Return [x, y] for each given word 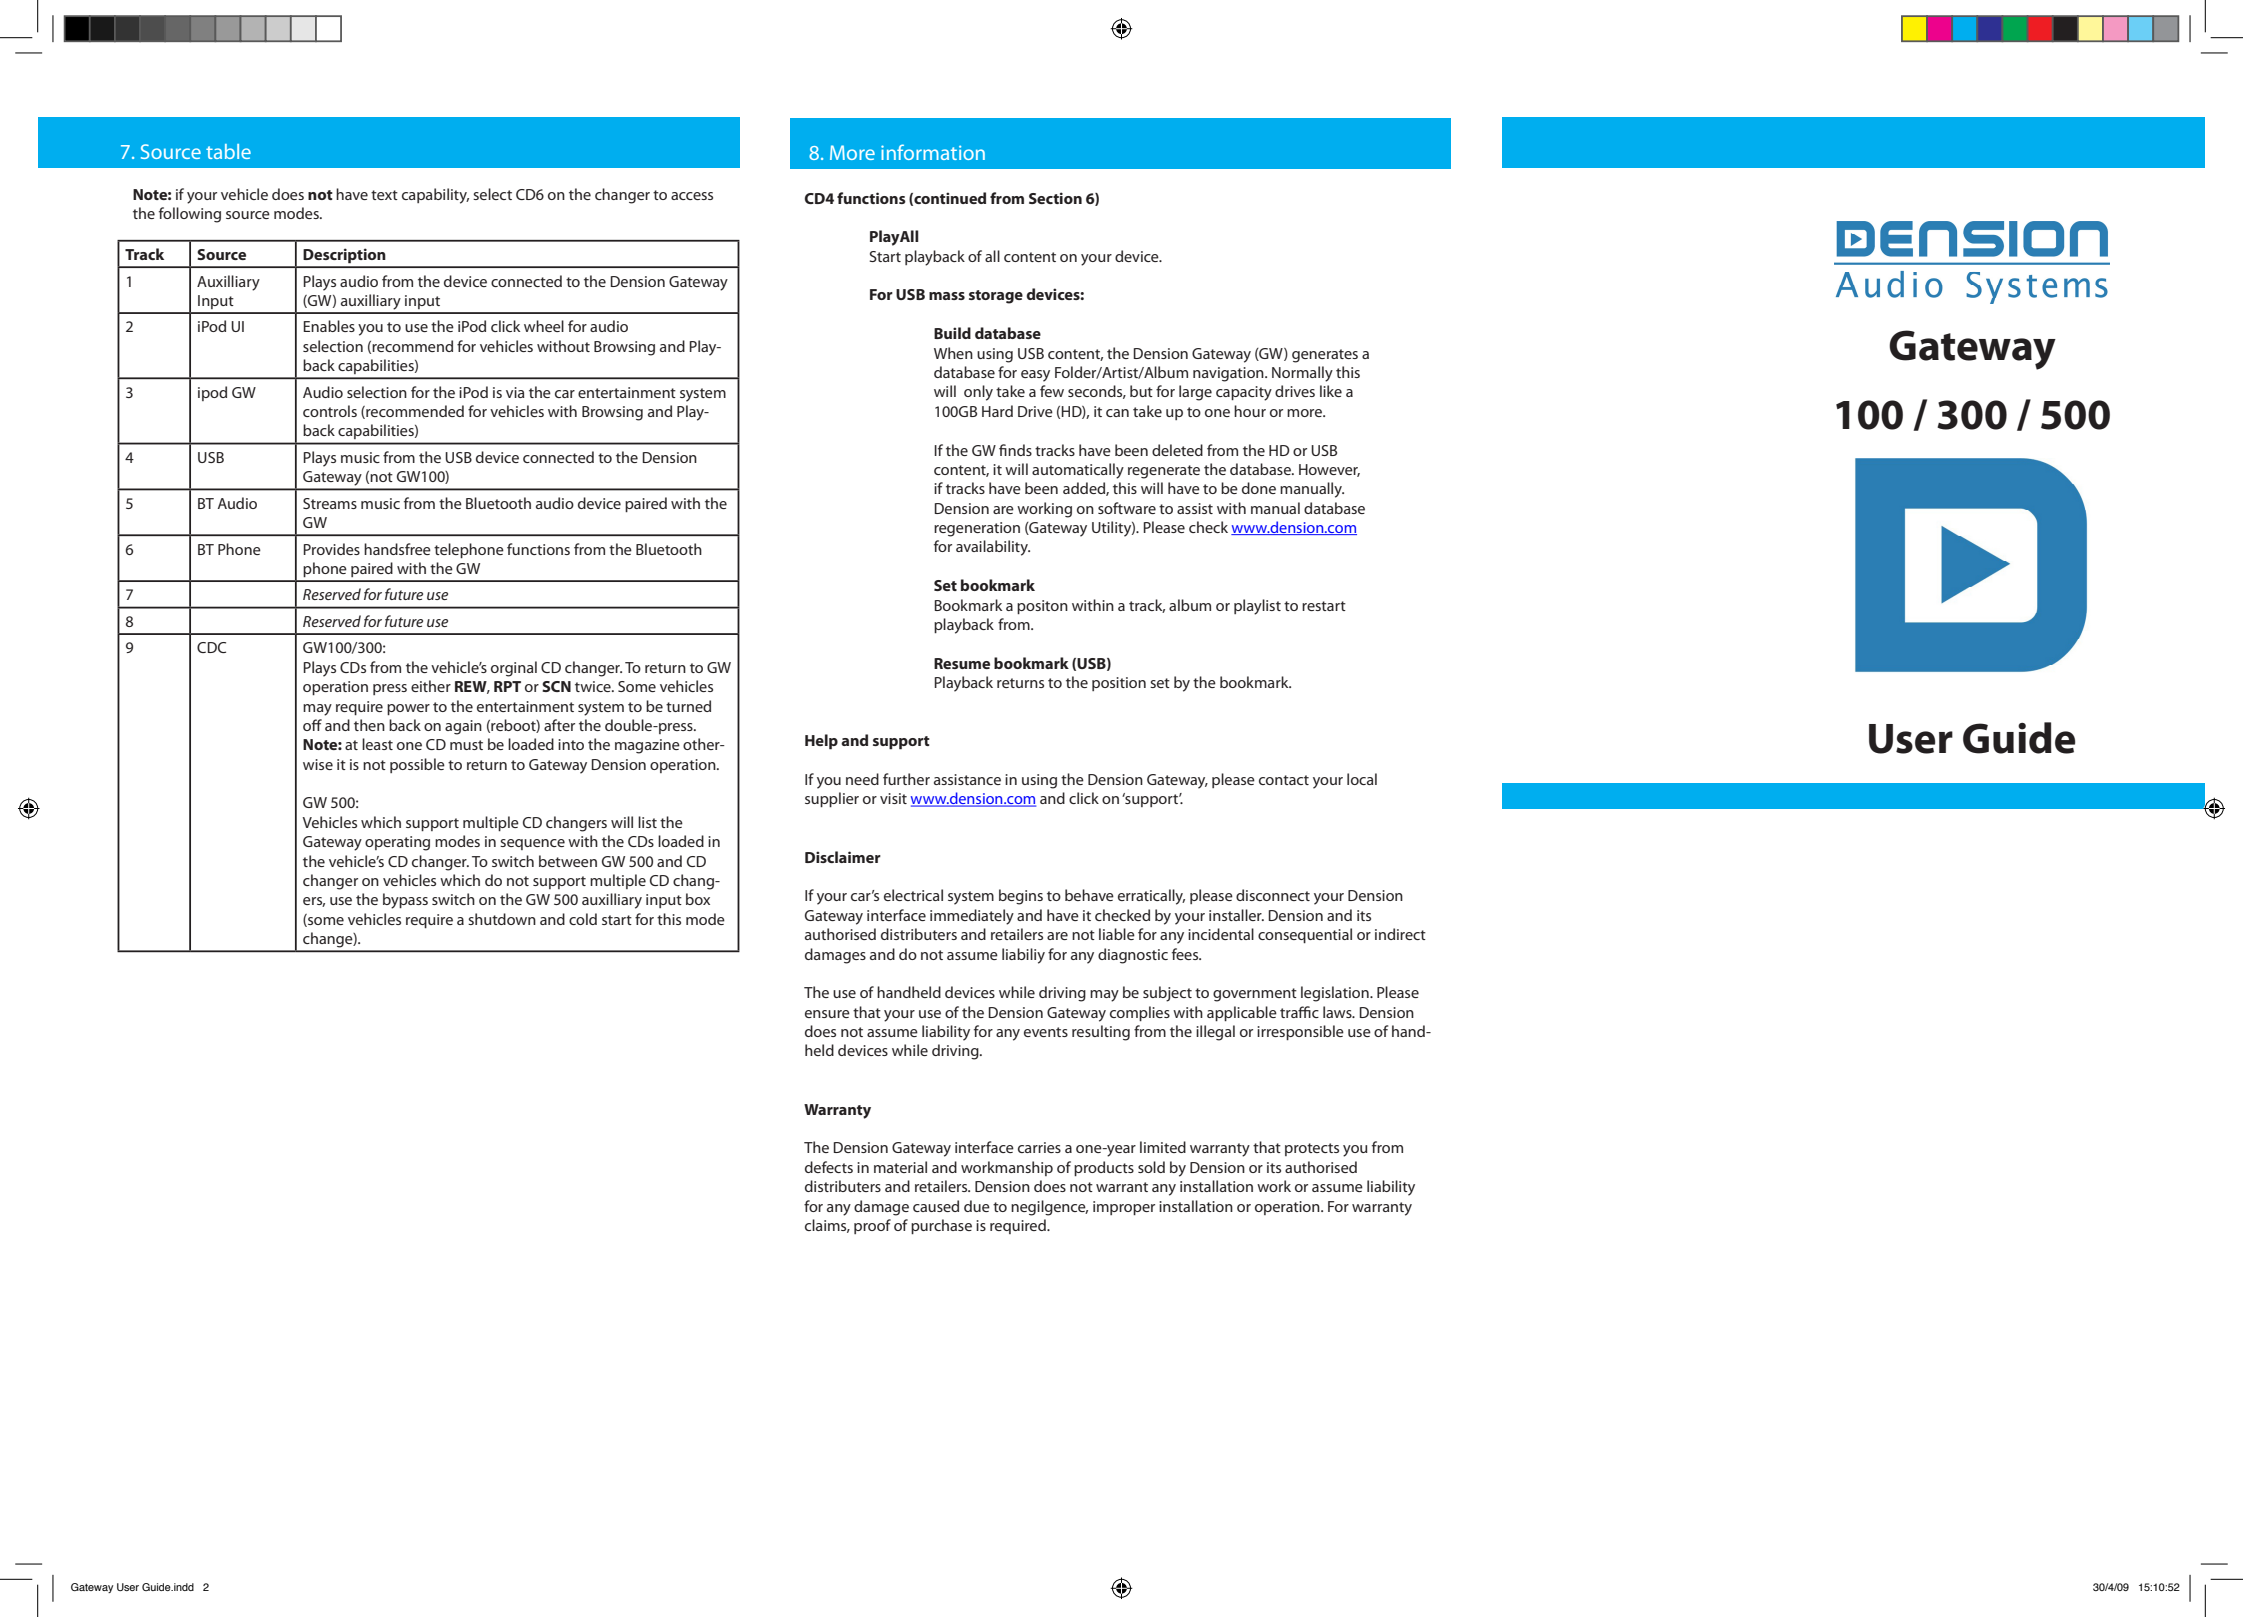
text [384, 195]
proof [872, 1226]
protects [1312, 1149]
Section [1055, 198]
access [692, 196]
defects [829, 1167]
